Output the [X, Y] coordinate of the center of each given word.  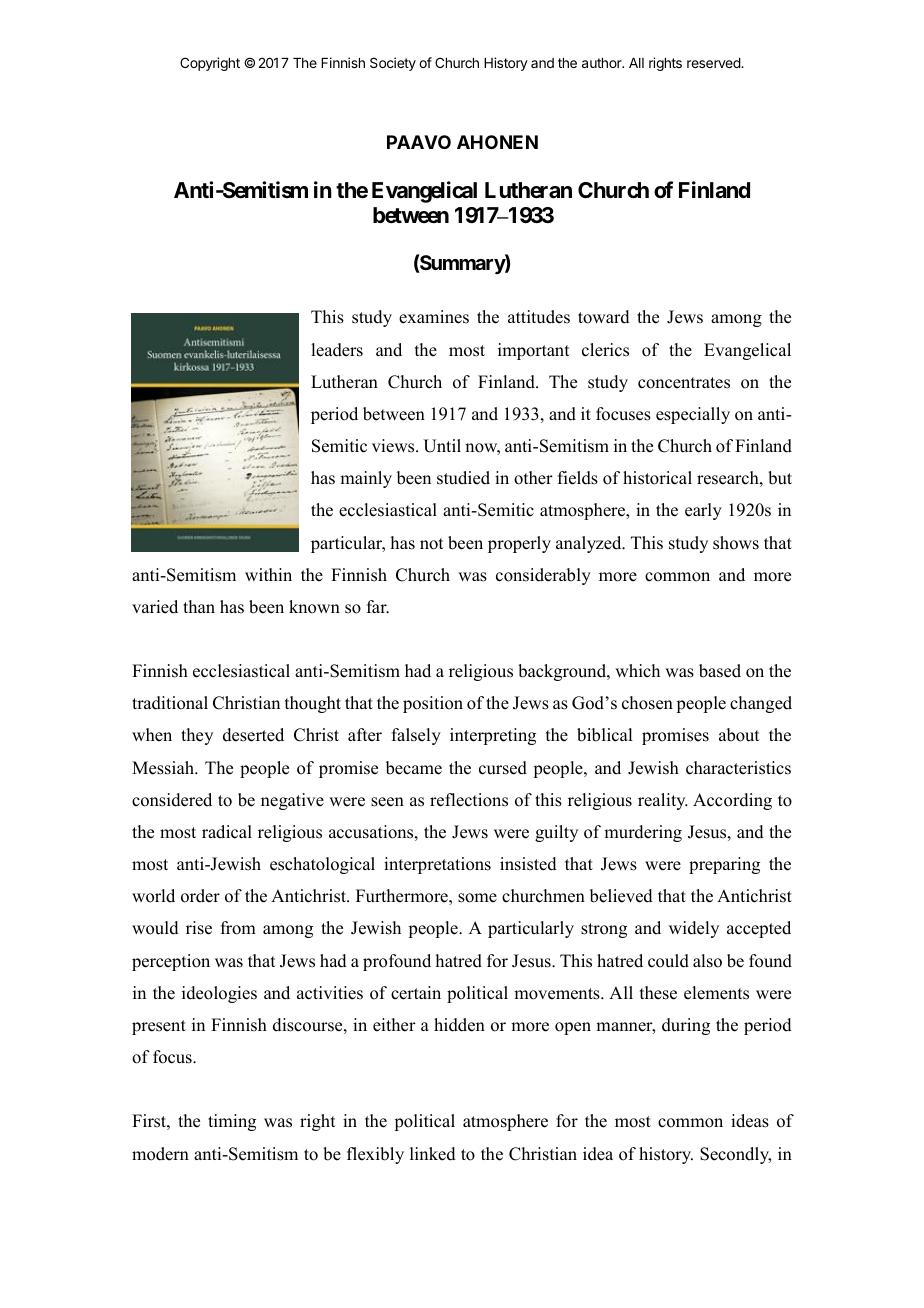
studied [463, 478]
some [477, 898]
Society [393, 64]
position [433, 704]
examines [434, 317]
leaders [337, 350]
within [268, 574]
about [739, 735]
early [703, 511]
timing [232, 1122]
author [603, 63]
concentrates [684, 383]
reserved [714, 63]
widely [694, 929]
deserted [253, 735]
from [238, 928]
